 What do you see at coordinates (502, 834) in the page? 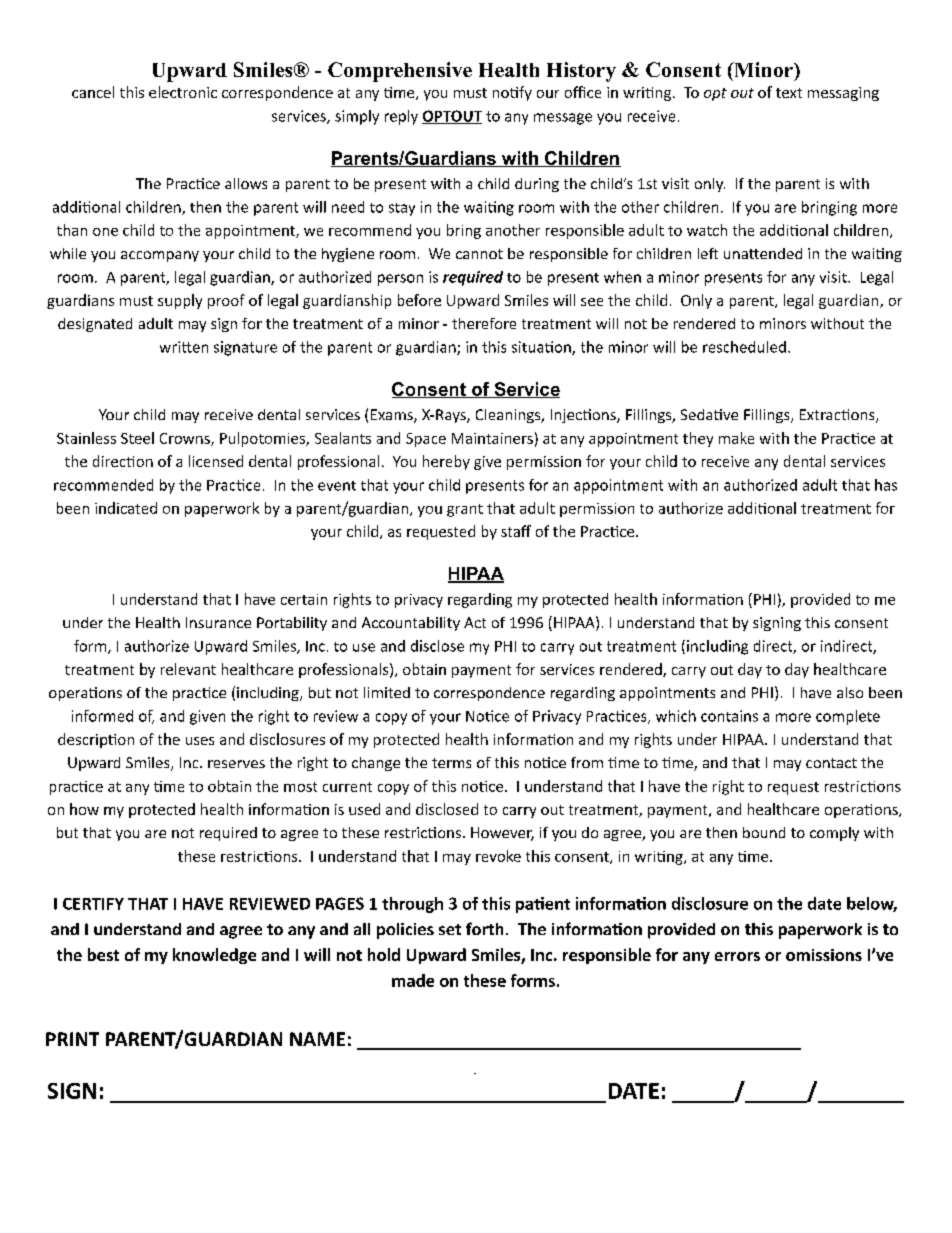
I see `However` at bounding box center [502, 834].
